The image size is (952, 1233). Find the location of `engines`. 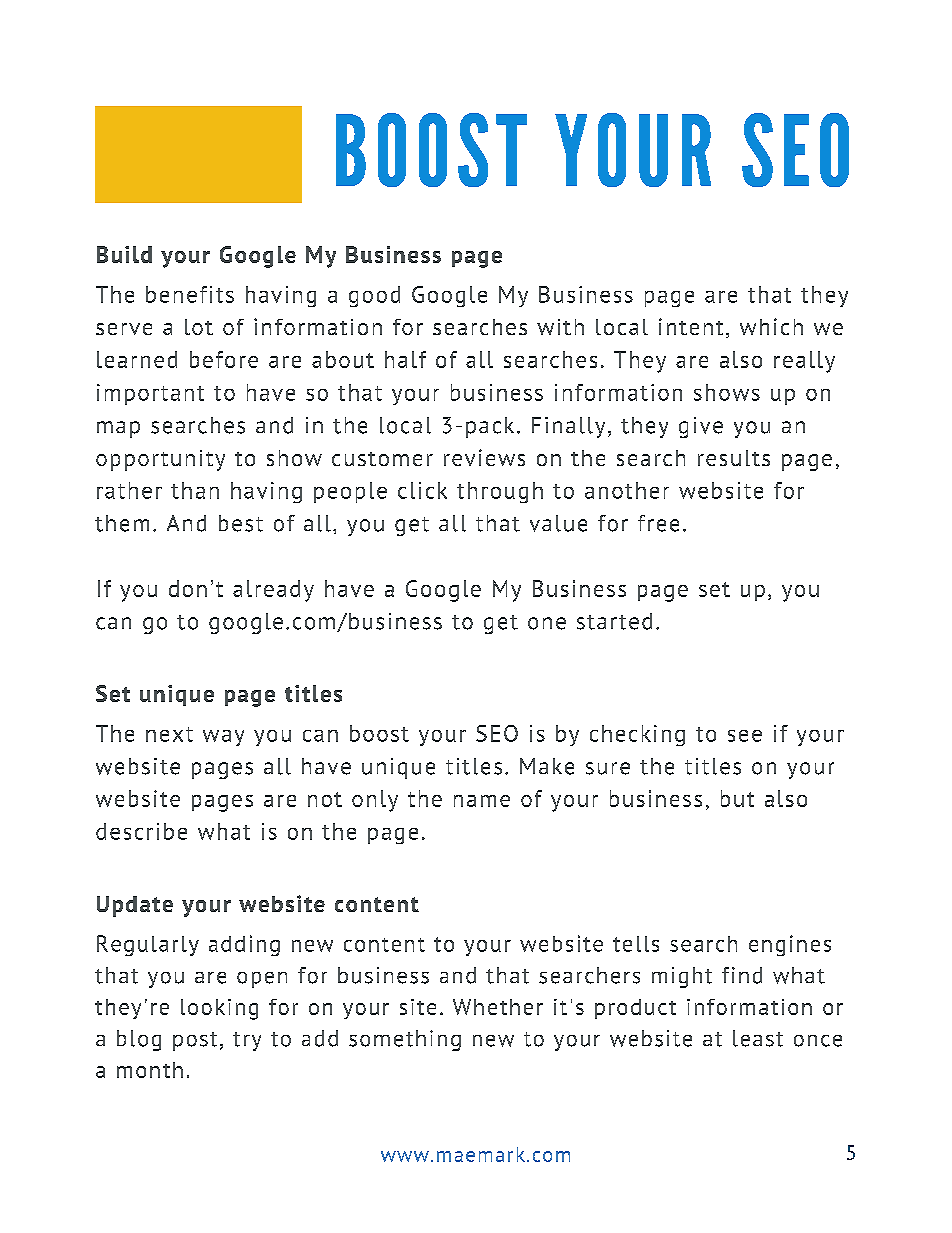

engines is located at coordinates (790, 945).
